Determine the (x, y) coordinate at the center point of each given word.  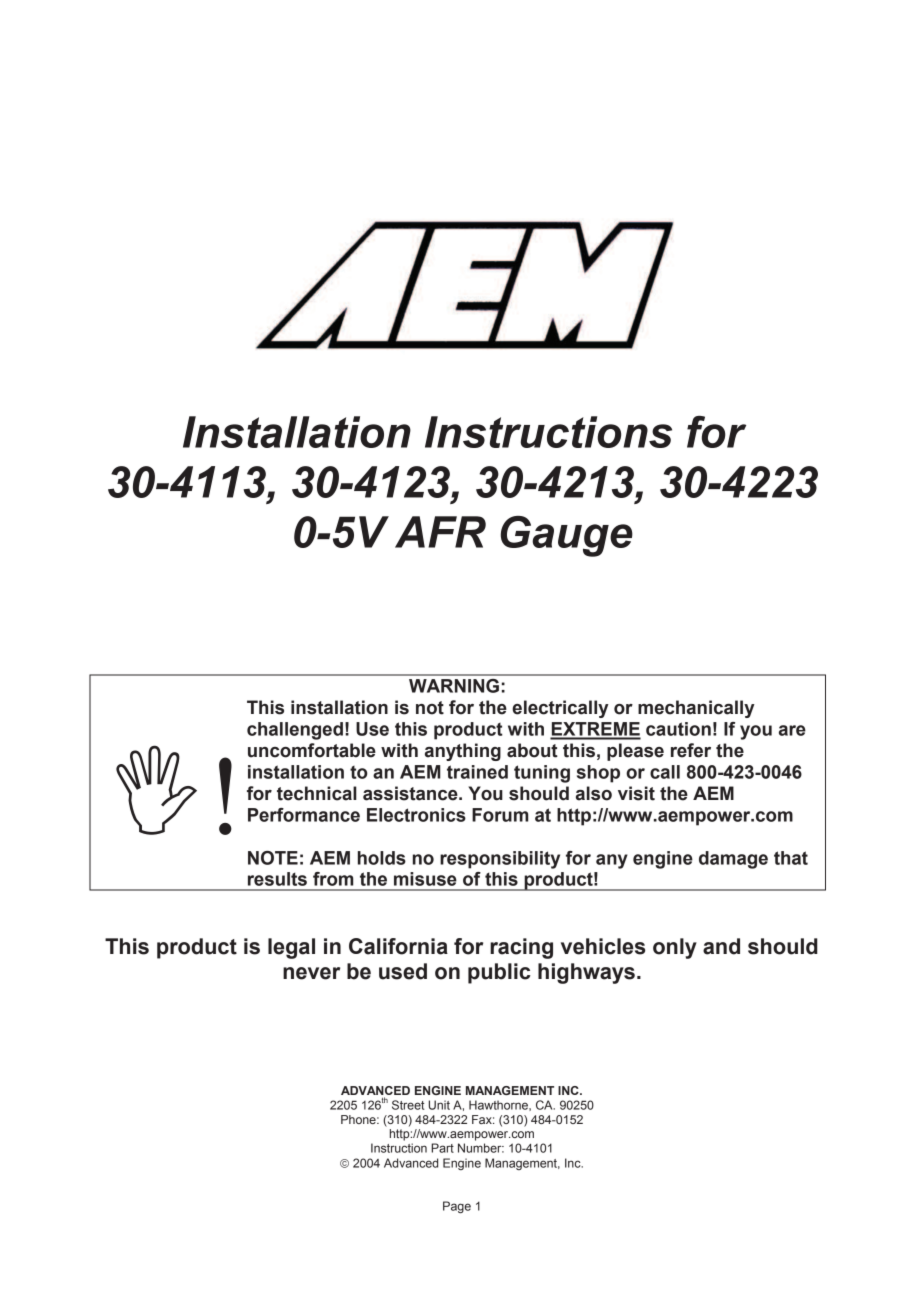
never (311, 973)
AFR (440, 532)
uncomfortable (312, 750)
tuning (542, 774)
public (499, 973)
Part (442, 1148)
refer (691, 750)
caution (678, 729)
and (721, 946)
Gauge (567, 536)
